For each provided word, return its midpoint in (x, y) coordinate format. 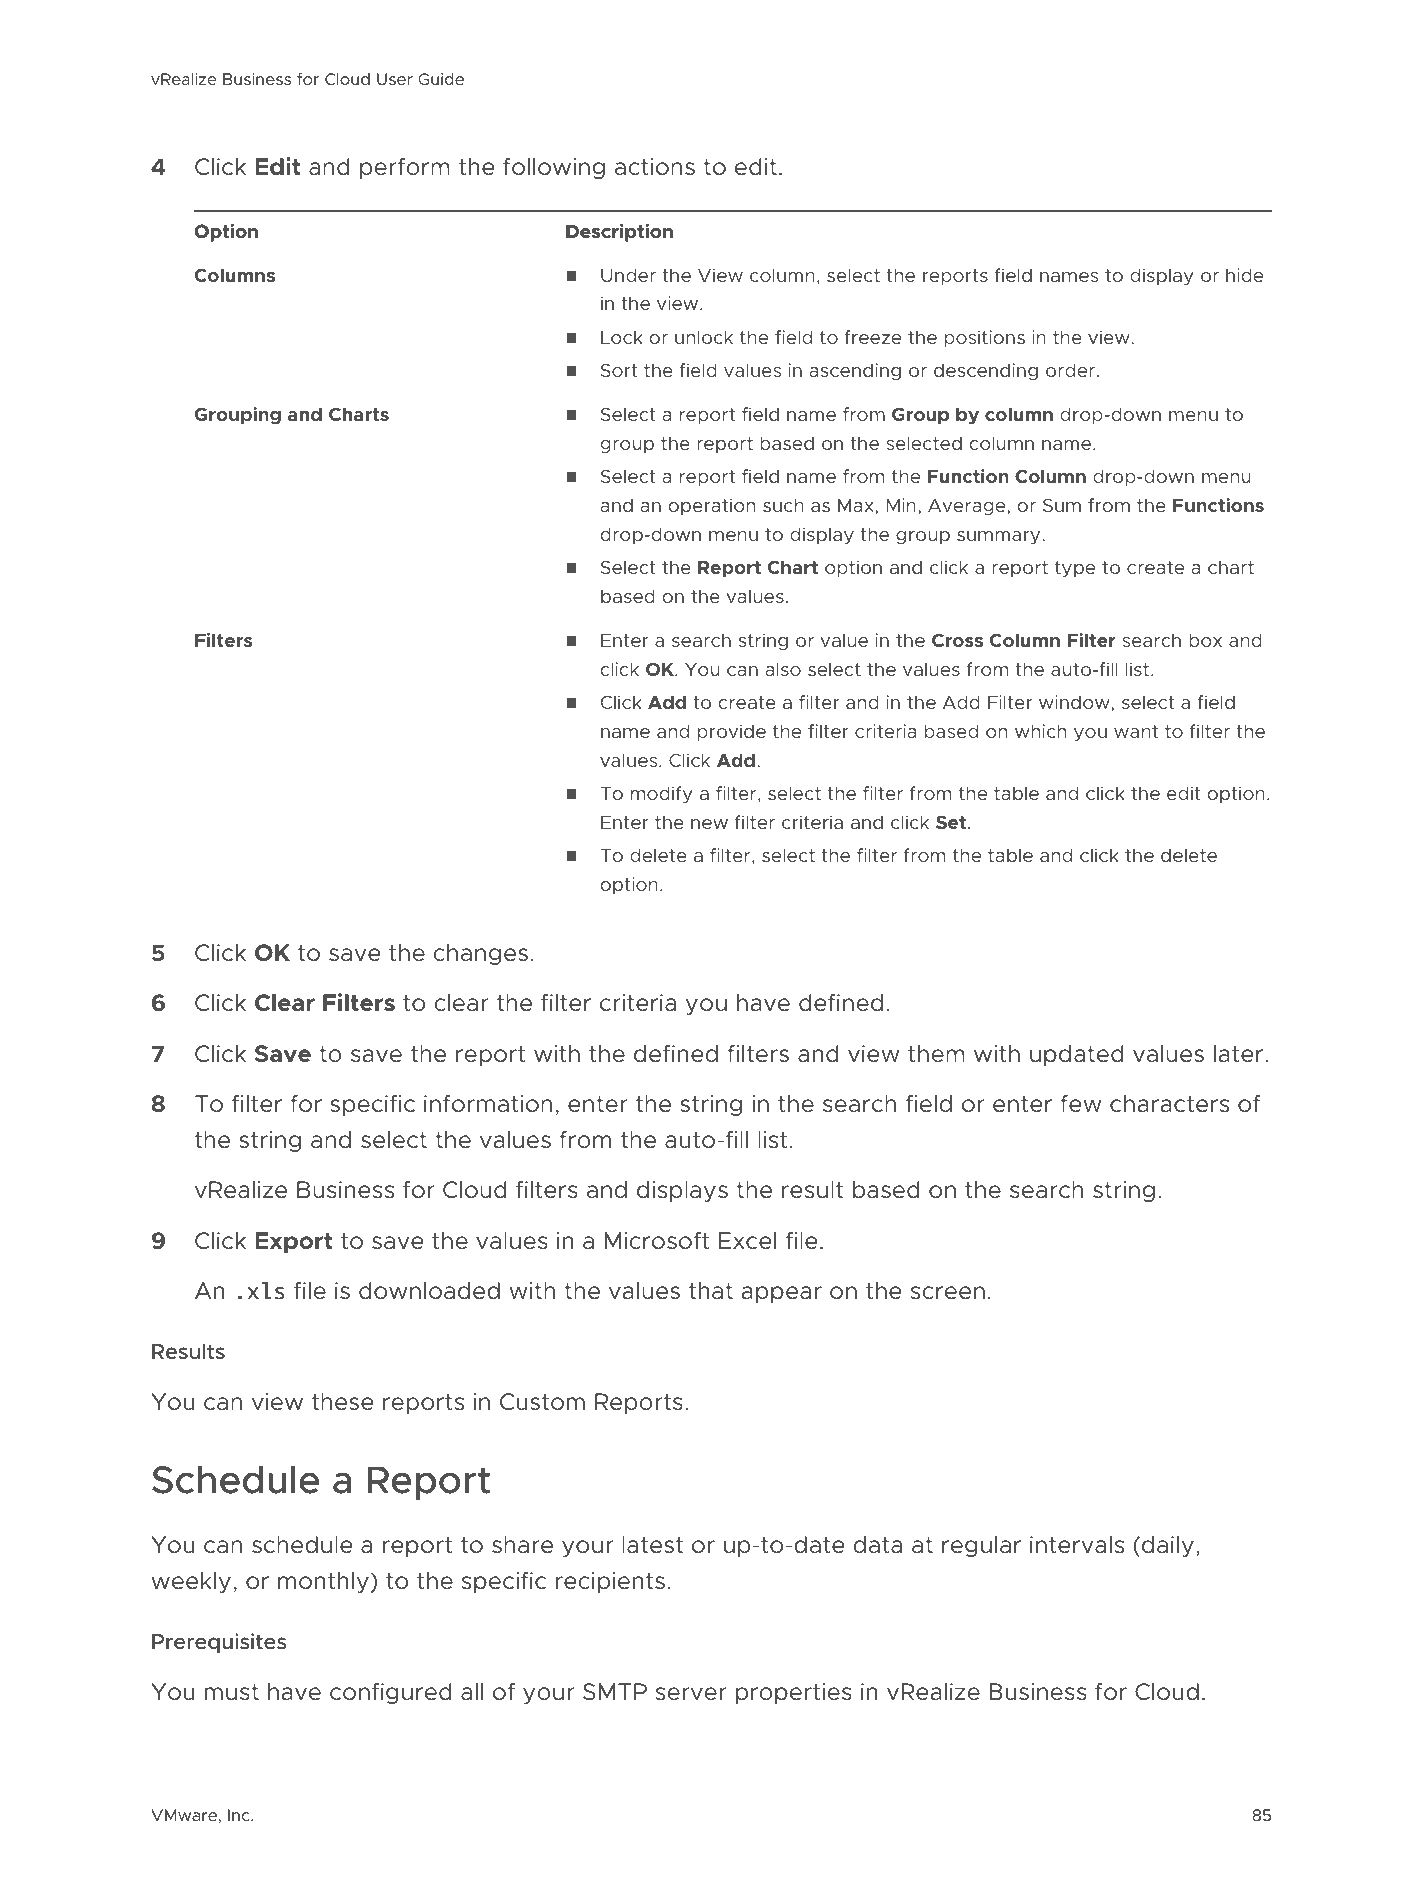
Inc (240, 1815)
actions (655, 167)
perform (405, 168)
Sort (619, 370)
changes (480, 954)
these (343, 1402)
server (691, 1693)
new (709, 824)
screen (948, 1293)
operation (712, 506)
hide (1244, 275)
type (1075, 569)
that (711, 1291)
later (1240, 1054)
